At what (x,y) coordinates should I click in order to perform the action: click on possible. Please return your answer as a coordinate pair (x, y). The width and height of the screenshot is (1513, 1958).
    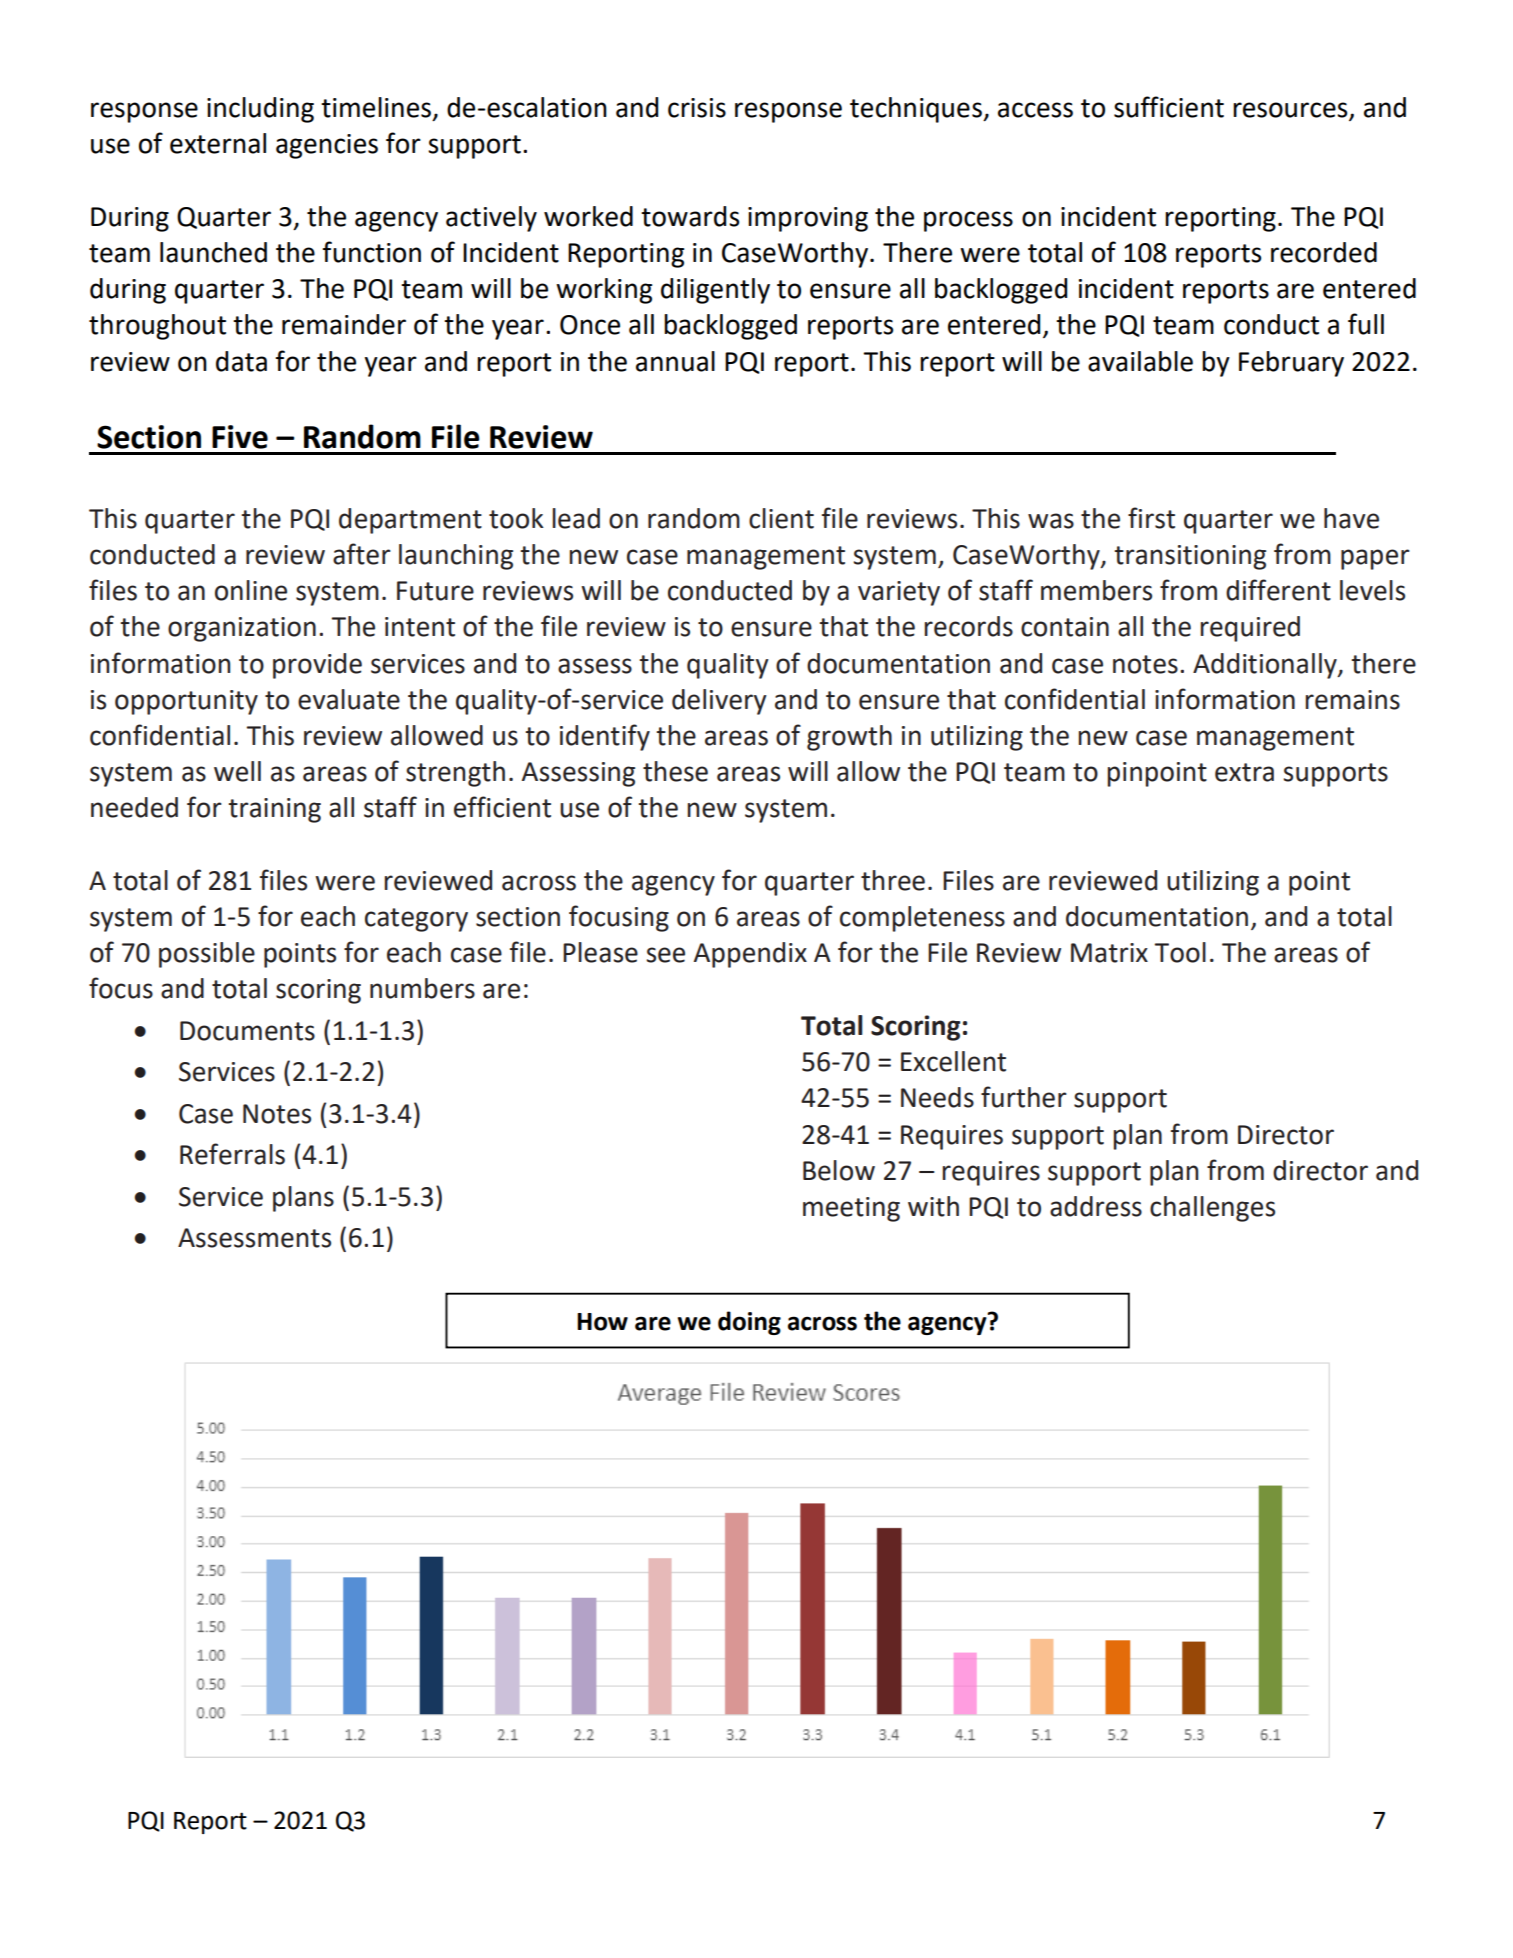
    Looking at the image, I should click on (207, 955).
